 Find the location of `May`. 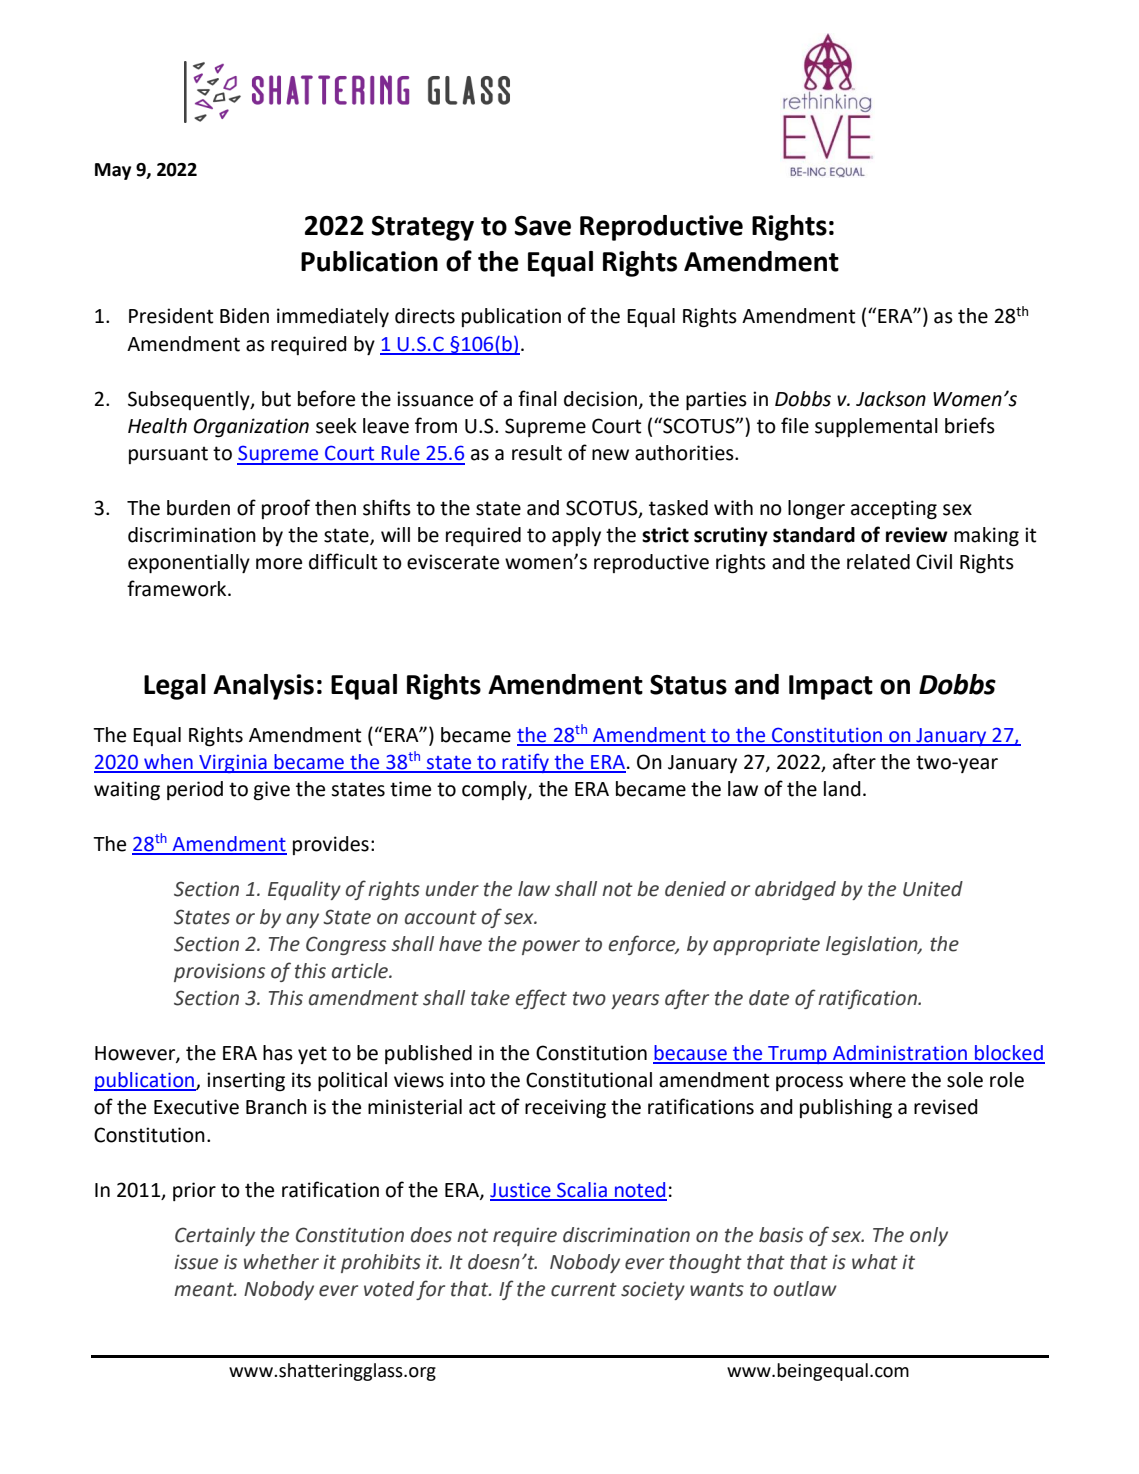

May is located at coordinates (113, 171).
